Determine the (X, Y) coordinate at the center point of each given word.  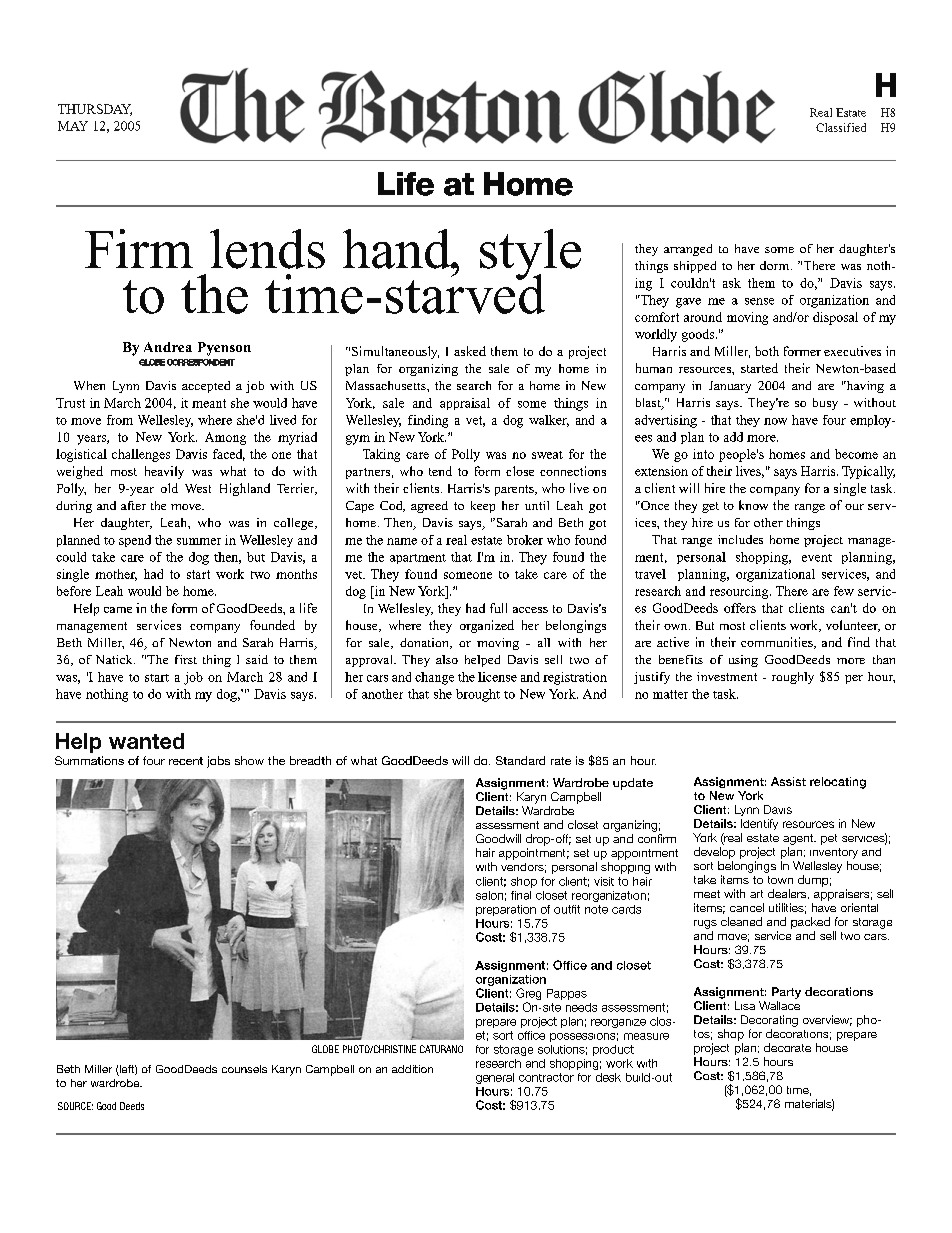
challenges (141, 455)
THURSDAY (95, 110)
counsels (244, 1069)
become (856, 454)
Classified (841, 127)
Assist (788, 781)
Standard (520, 760)
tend (440, 471)
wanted (146, 741)
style (530, 255)
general (495, 1078)
